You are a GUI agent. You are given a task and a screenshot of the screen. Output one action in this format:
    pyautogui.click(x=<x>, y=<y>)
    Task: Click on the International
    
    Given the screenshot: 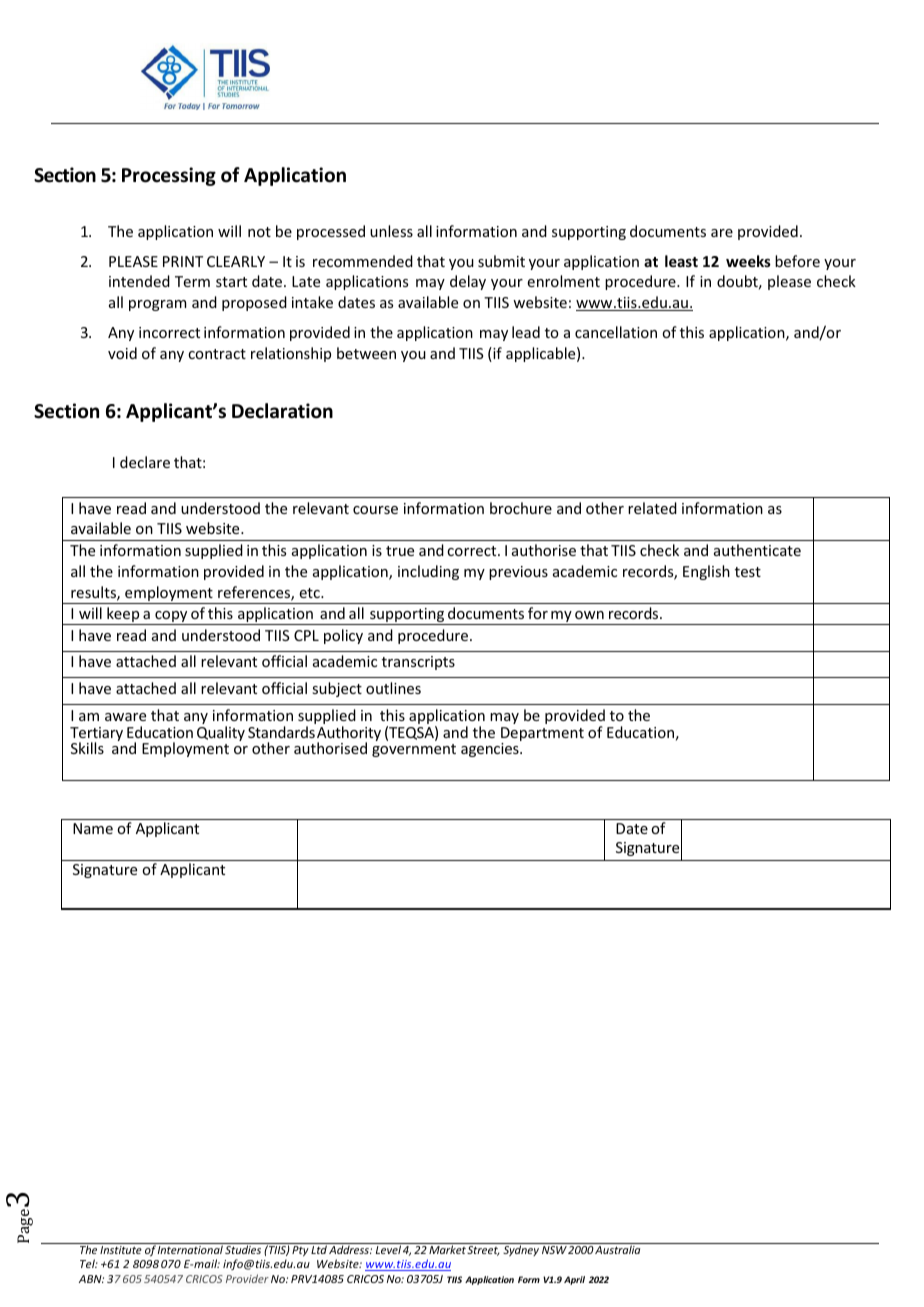 What is the action you would take?
    pyautogui.click(x=190, y=1249)
